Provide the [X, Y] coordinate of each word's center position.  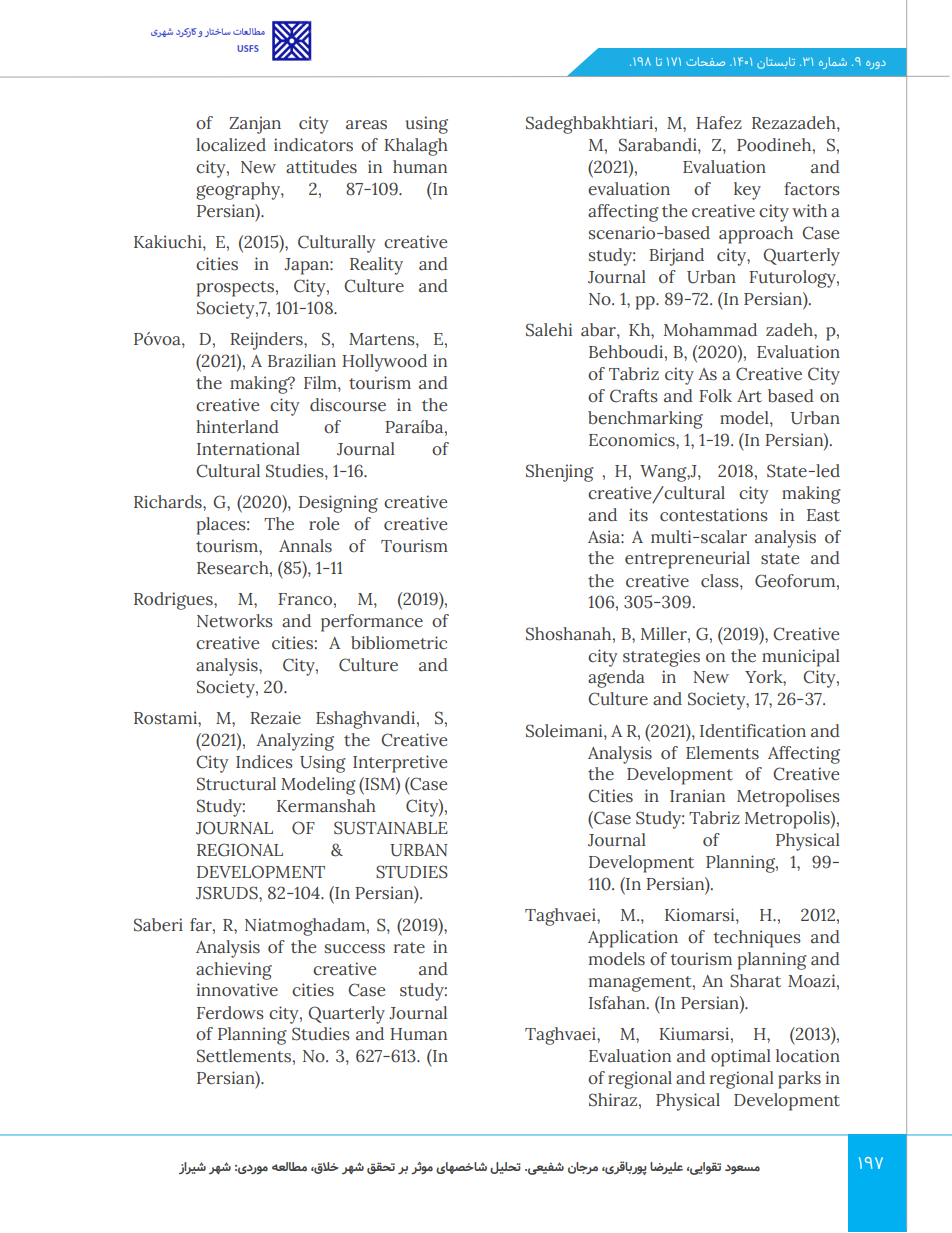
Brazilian [302, 361]
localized [231, 145]
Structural [236, 784]
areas [366, 125]
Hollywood [384, 363]
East [823, 515]
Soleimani [565, 731]
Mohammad [710, 330]
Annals [305, 546]
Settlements [244, 1056]
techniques [757, 939]
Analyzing [295, 742]
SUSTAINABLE [391, 828]
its [638, 515]
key [747, 191]
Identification [753, 731]
